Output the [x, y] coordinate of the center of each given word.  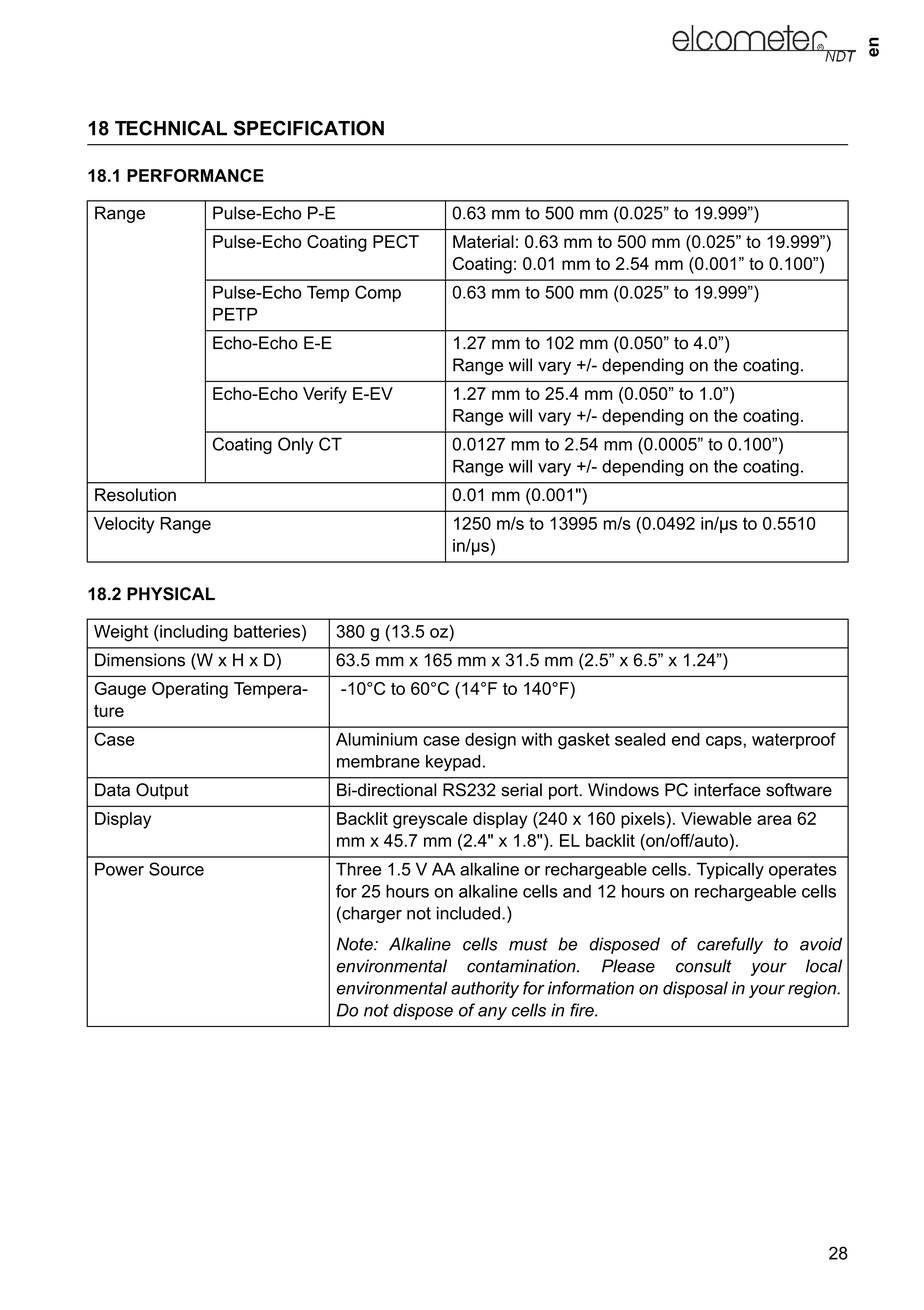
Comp [378, 293]
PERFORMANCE [195, 175]
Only [295, 445]
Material [483, 241]
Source [176, 869]
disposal [695, 989]
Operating [190, 690]
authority [485, 989]
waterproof [794, 740]
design [490, 741]
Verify [325, 395]
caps [724, 742]
